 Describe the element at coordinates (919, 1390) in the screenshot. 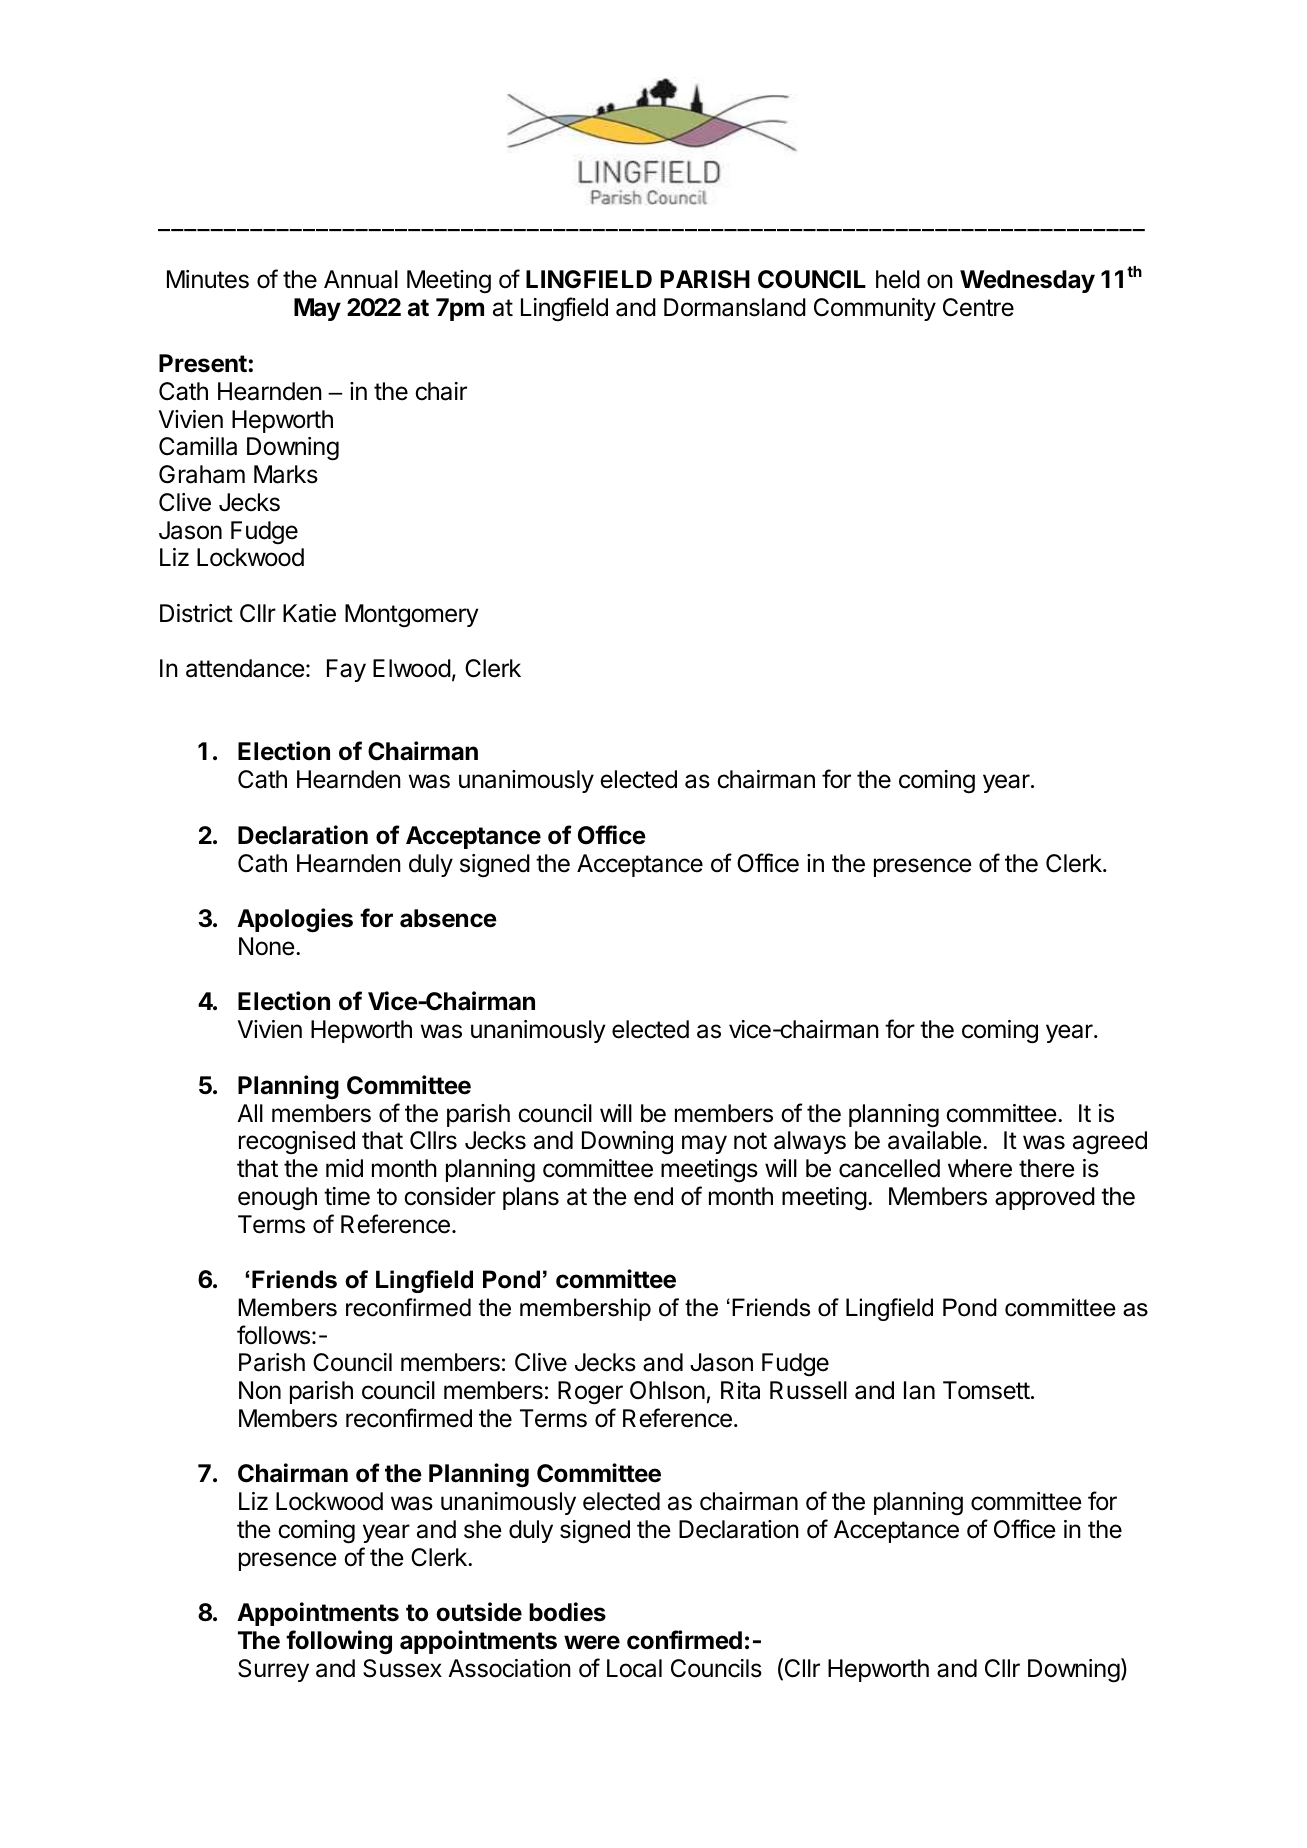

I see `Ian` at that location.
